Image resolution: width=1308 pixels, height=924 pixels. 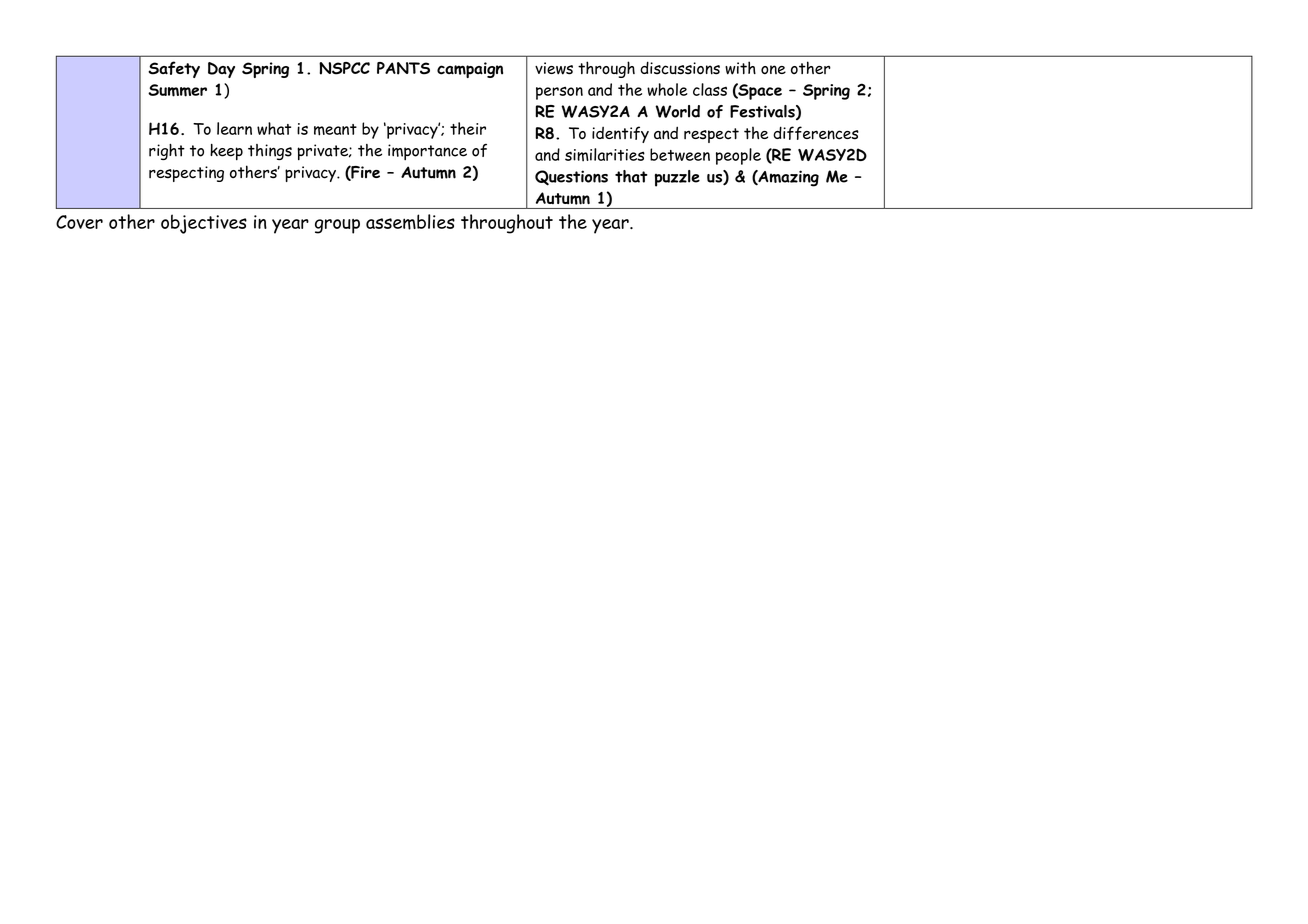 I want to click on learn, so click(x=234, y=128).
